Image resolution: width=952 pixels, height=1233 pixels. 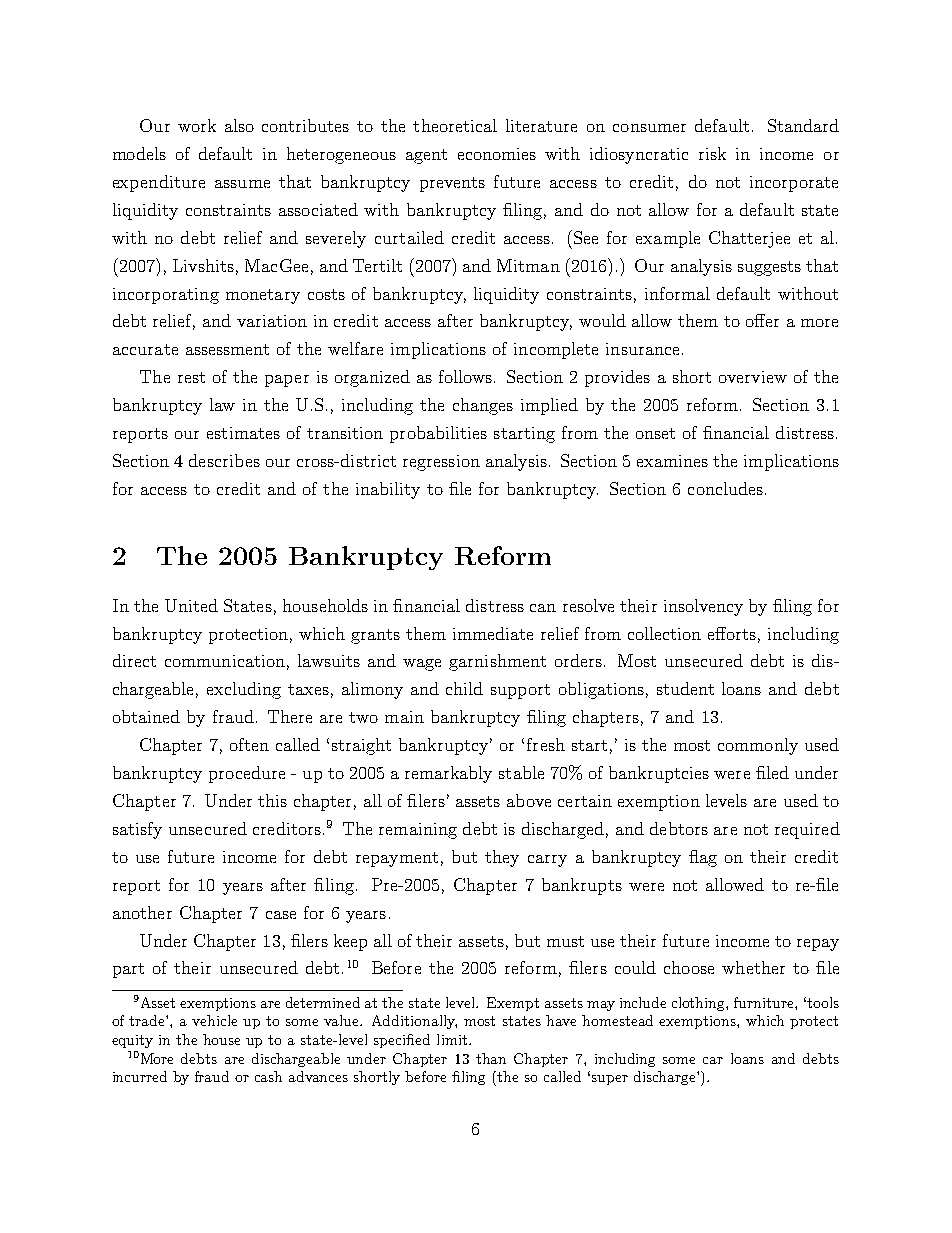 What do you see at coordinates (224, 460) in the screenshot?
I see `describes` at bounding box center [224, 460].
